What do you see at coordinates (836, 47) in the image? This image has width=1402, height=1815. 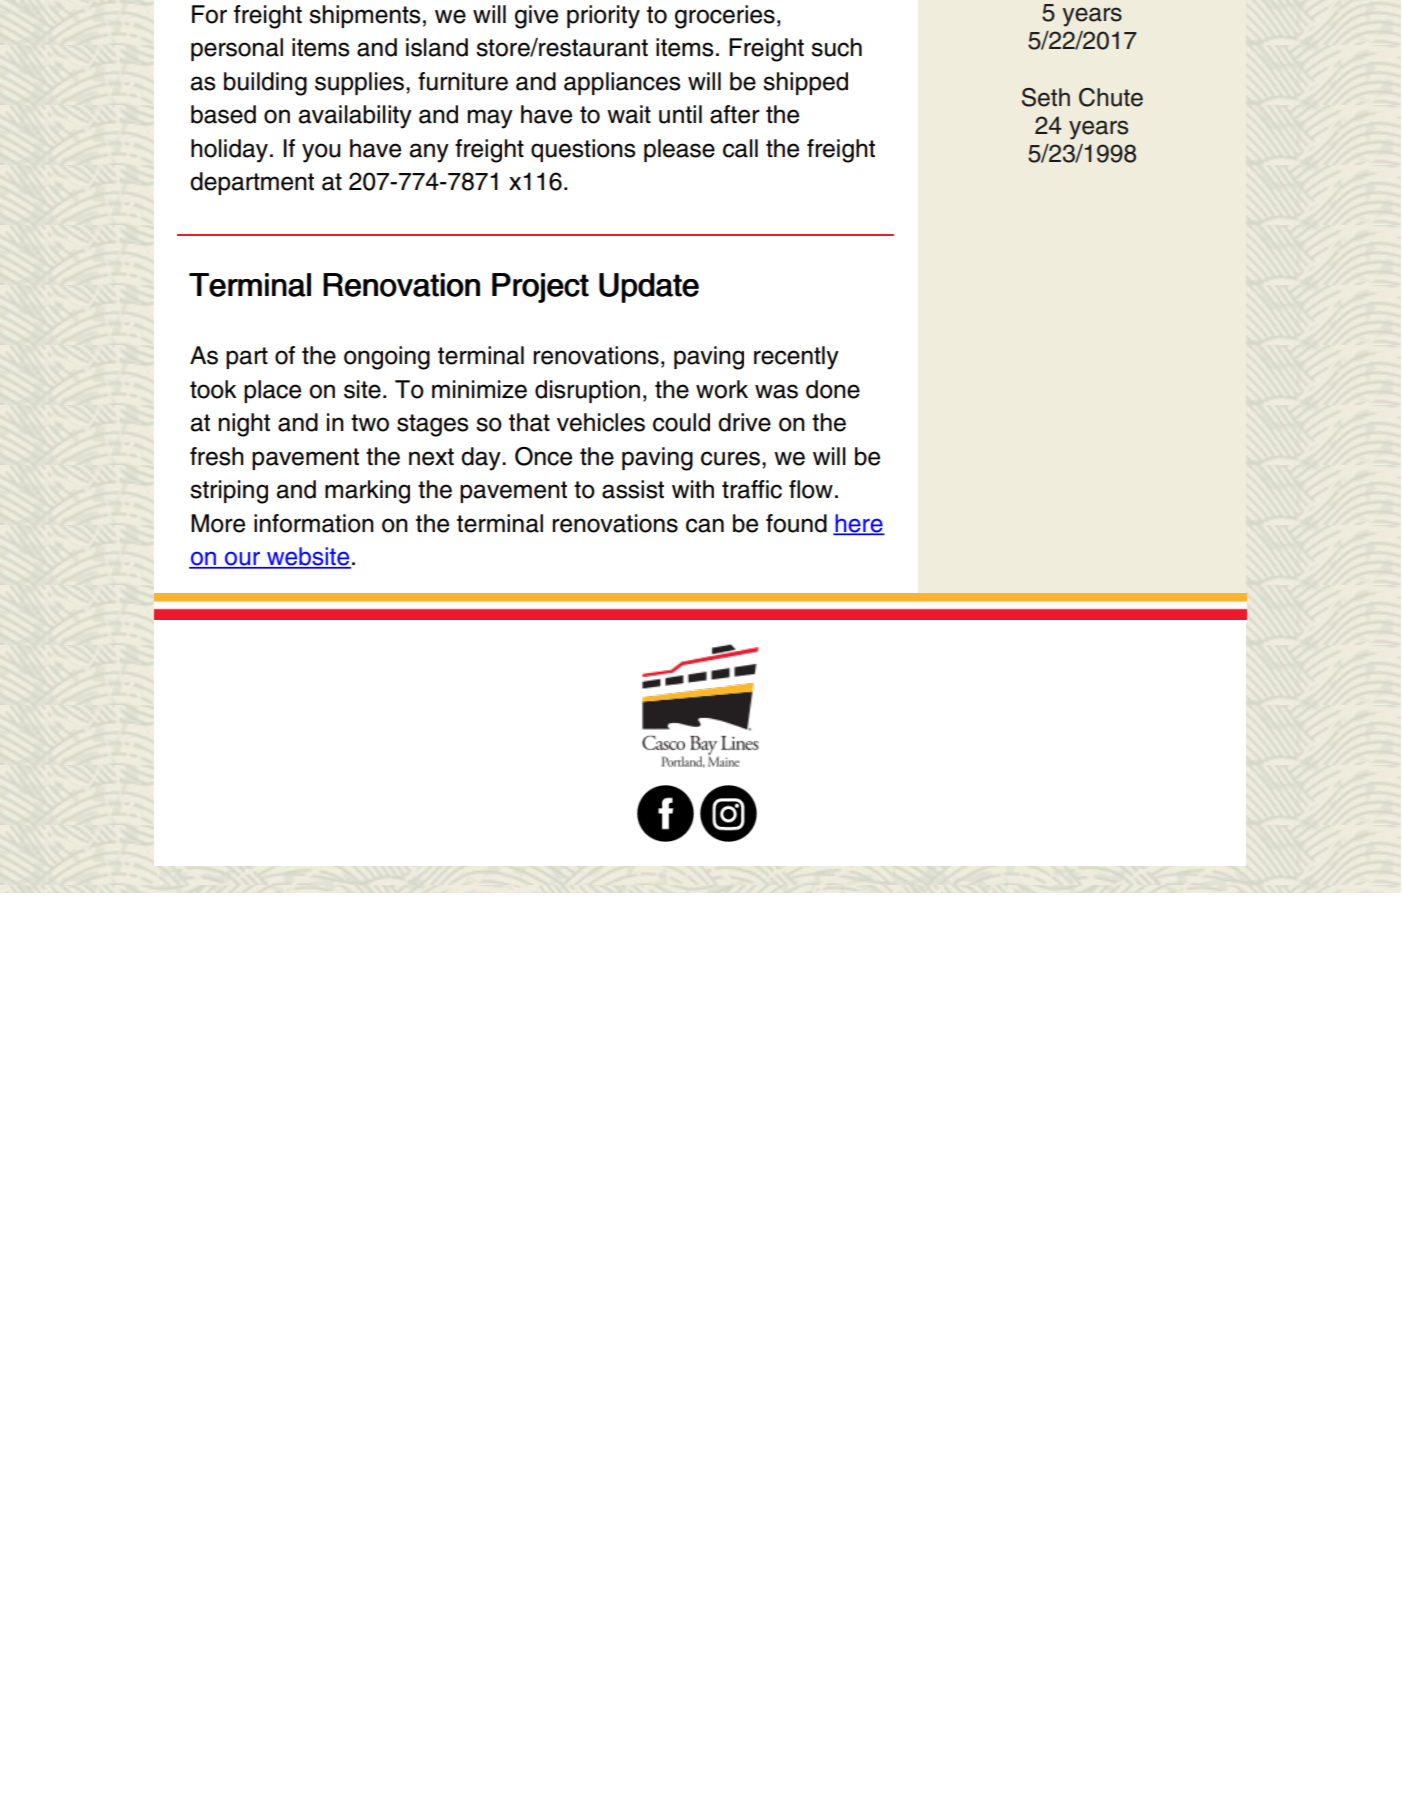 I see `such` at bounding box center [836, 47].
